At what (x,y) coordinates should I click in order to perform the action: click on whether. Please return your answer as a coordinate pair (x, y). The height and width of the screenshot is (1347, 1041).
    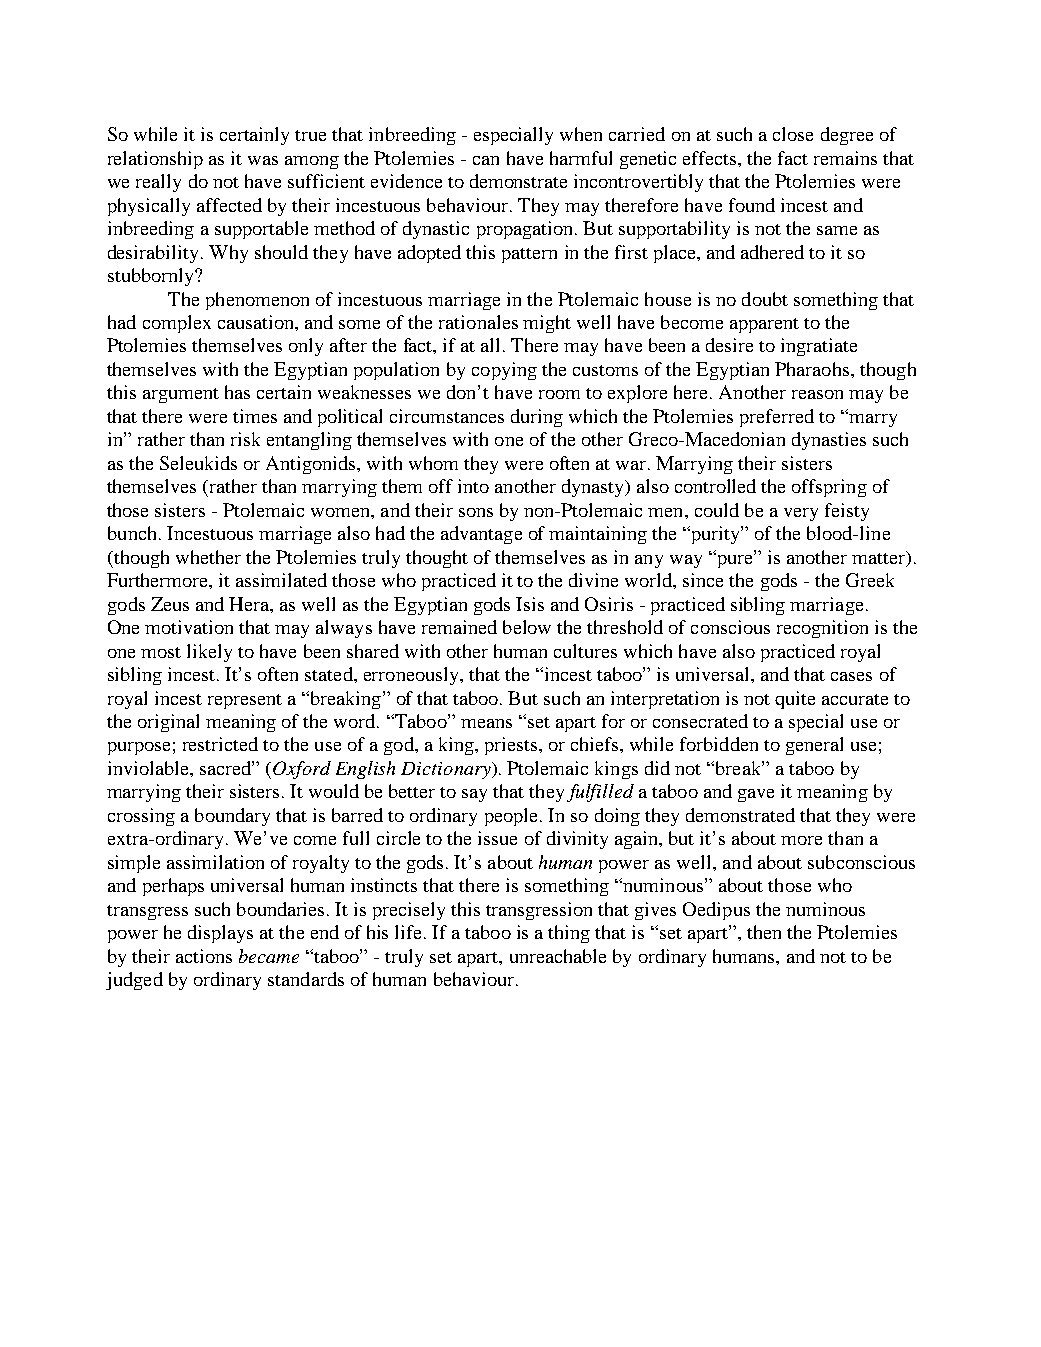
    Looking at the image, I should click on (208, 557).
